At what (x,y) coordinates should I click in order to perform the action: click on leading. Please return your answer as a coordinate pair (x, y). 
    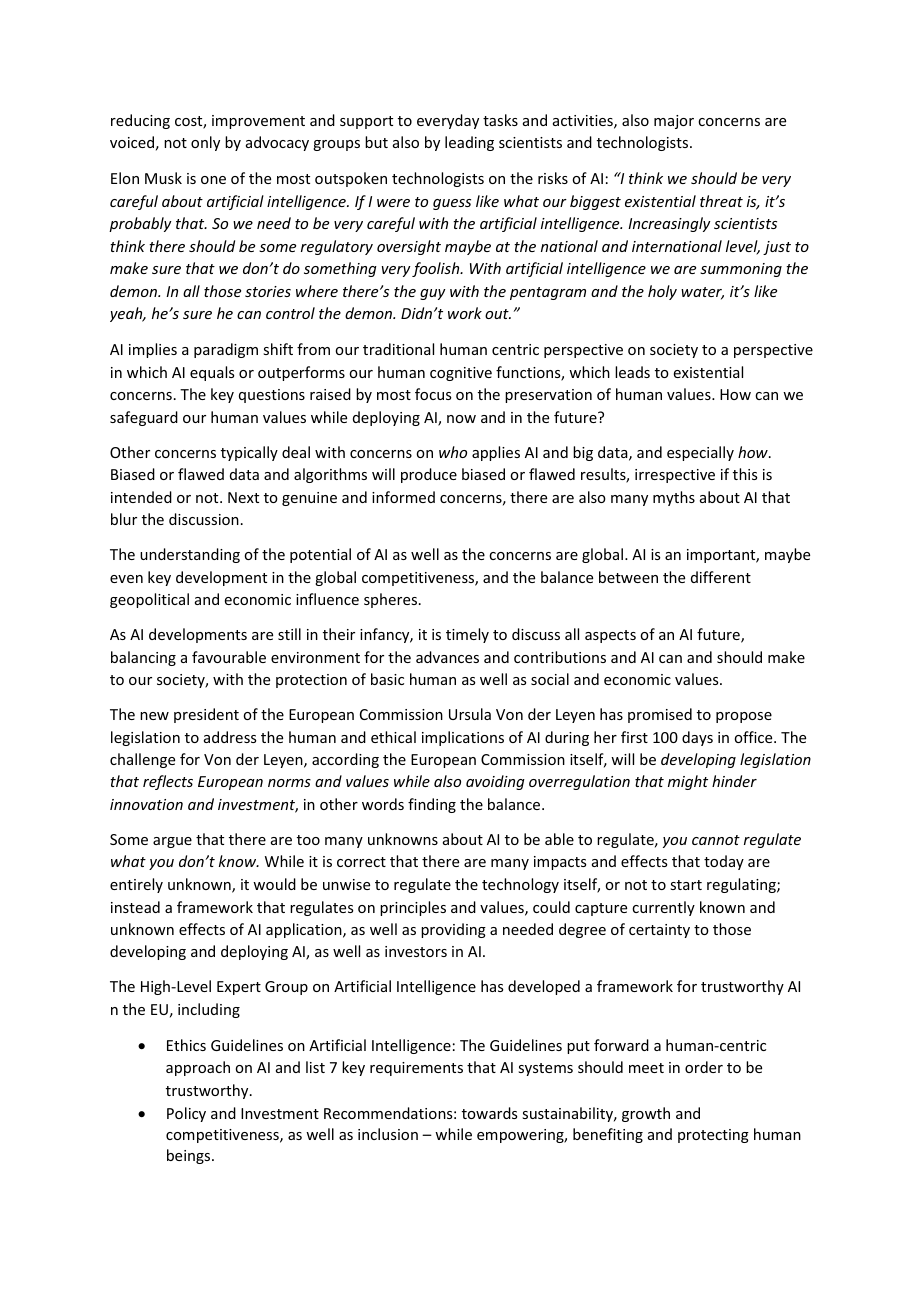
    Looking at the image, I should click on (469, 143).
